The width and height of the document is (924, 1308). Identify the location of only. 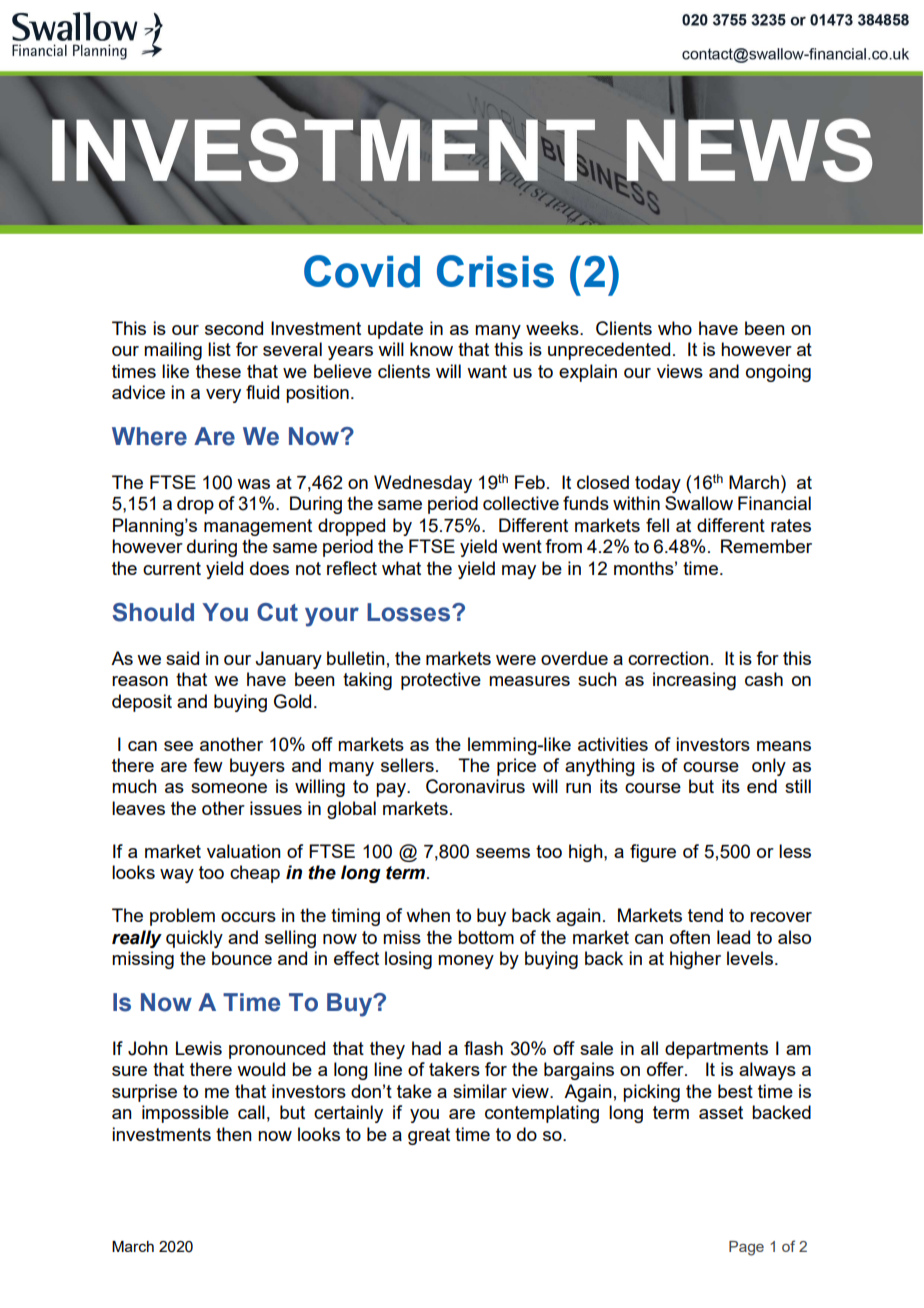
(769, 767).
